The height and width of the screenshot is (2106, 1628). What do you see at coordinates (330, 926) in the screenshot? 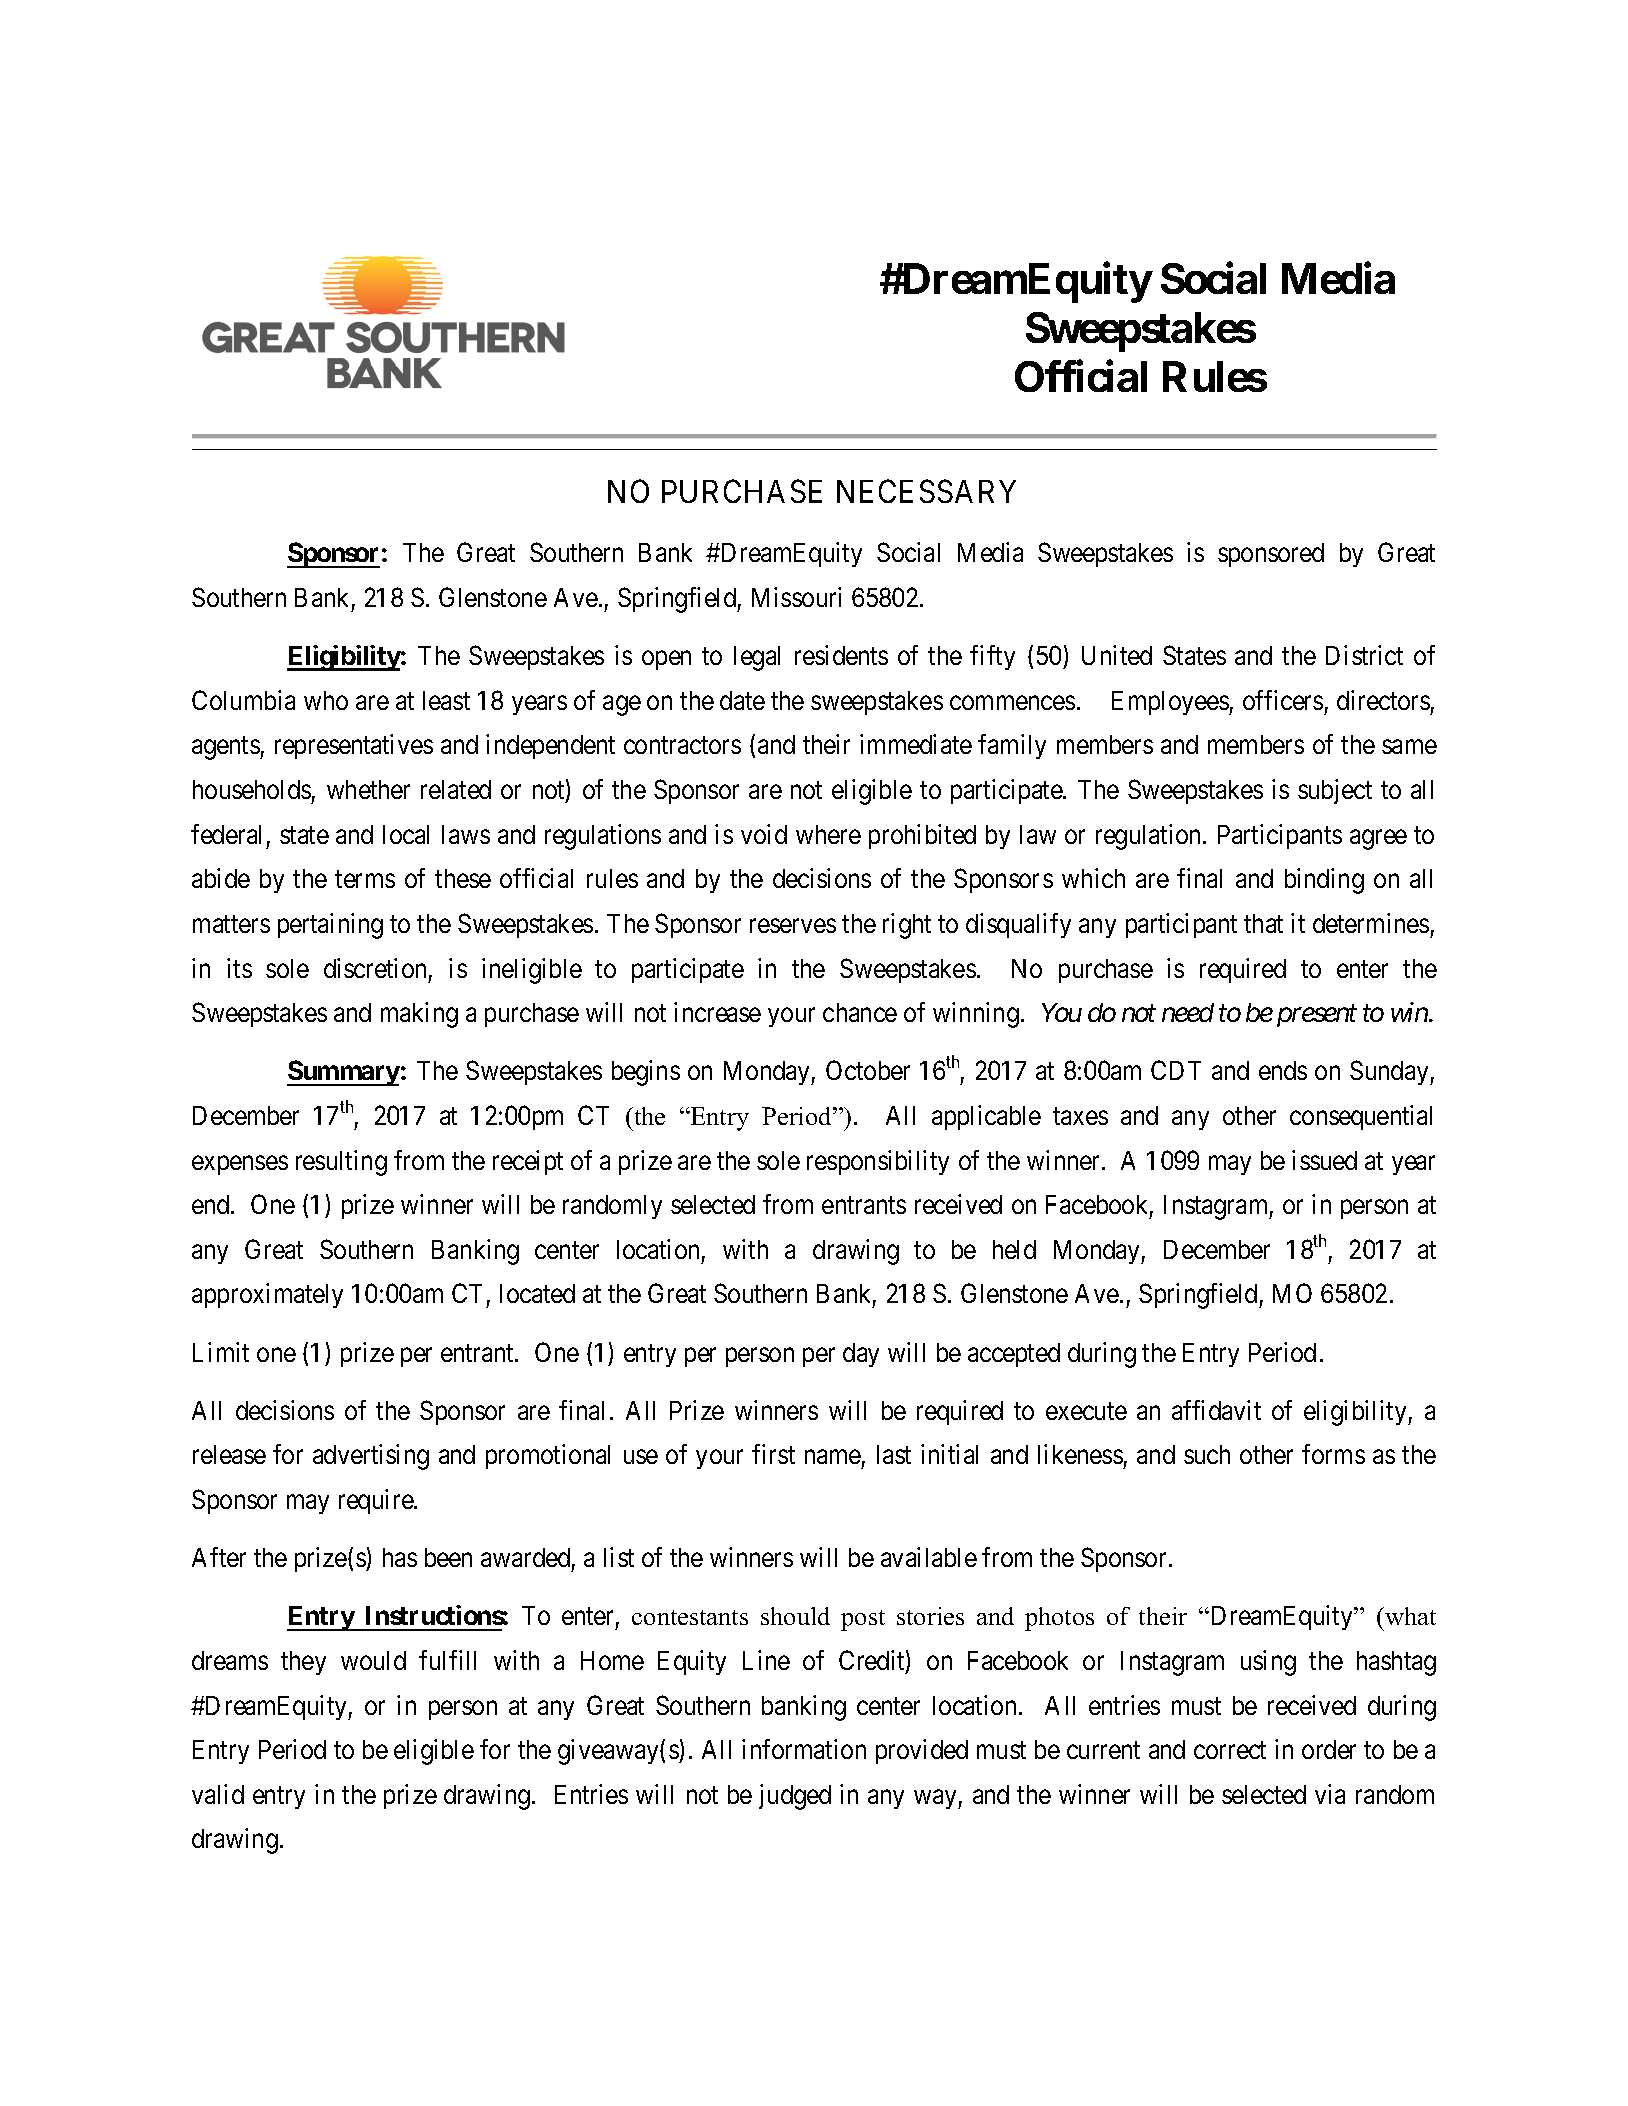
I see `pertaining` at bounding box center [330, 926].
